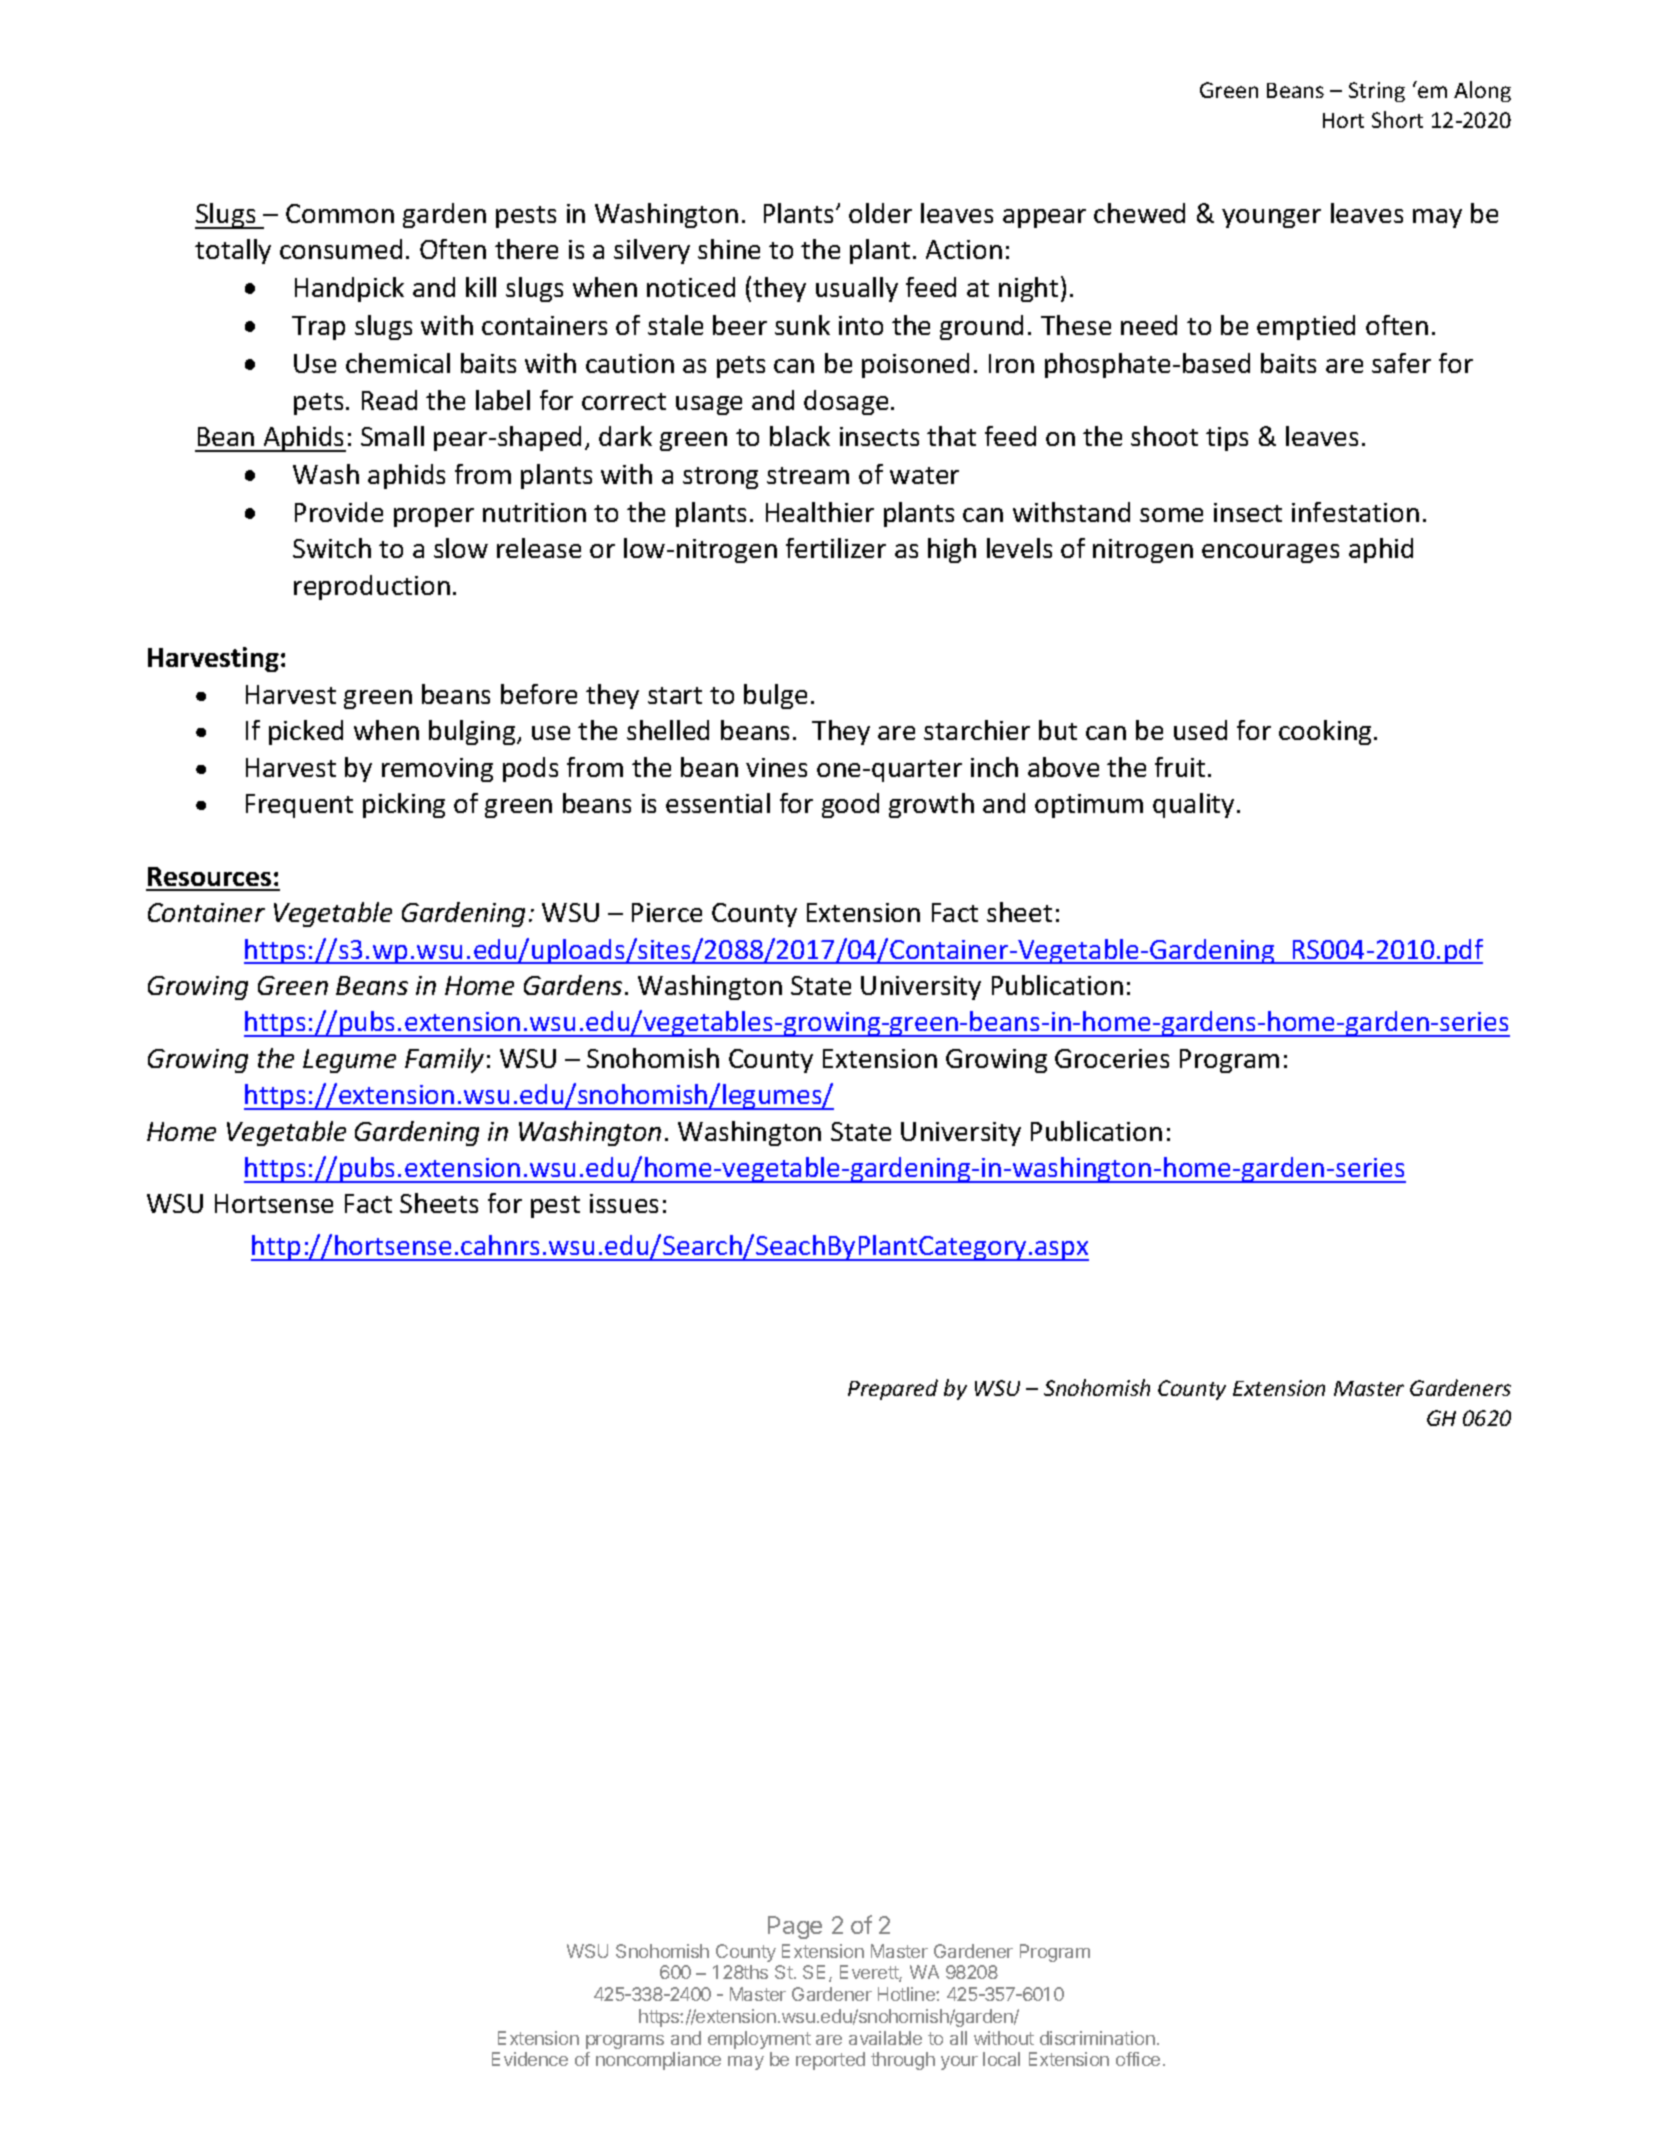  What do you see at coordinates (880, 213) in the document?
I see `older` at bounding box center [880, 213].
